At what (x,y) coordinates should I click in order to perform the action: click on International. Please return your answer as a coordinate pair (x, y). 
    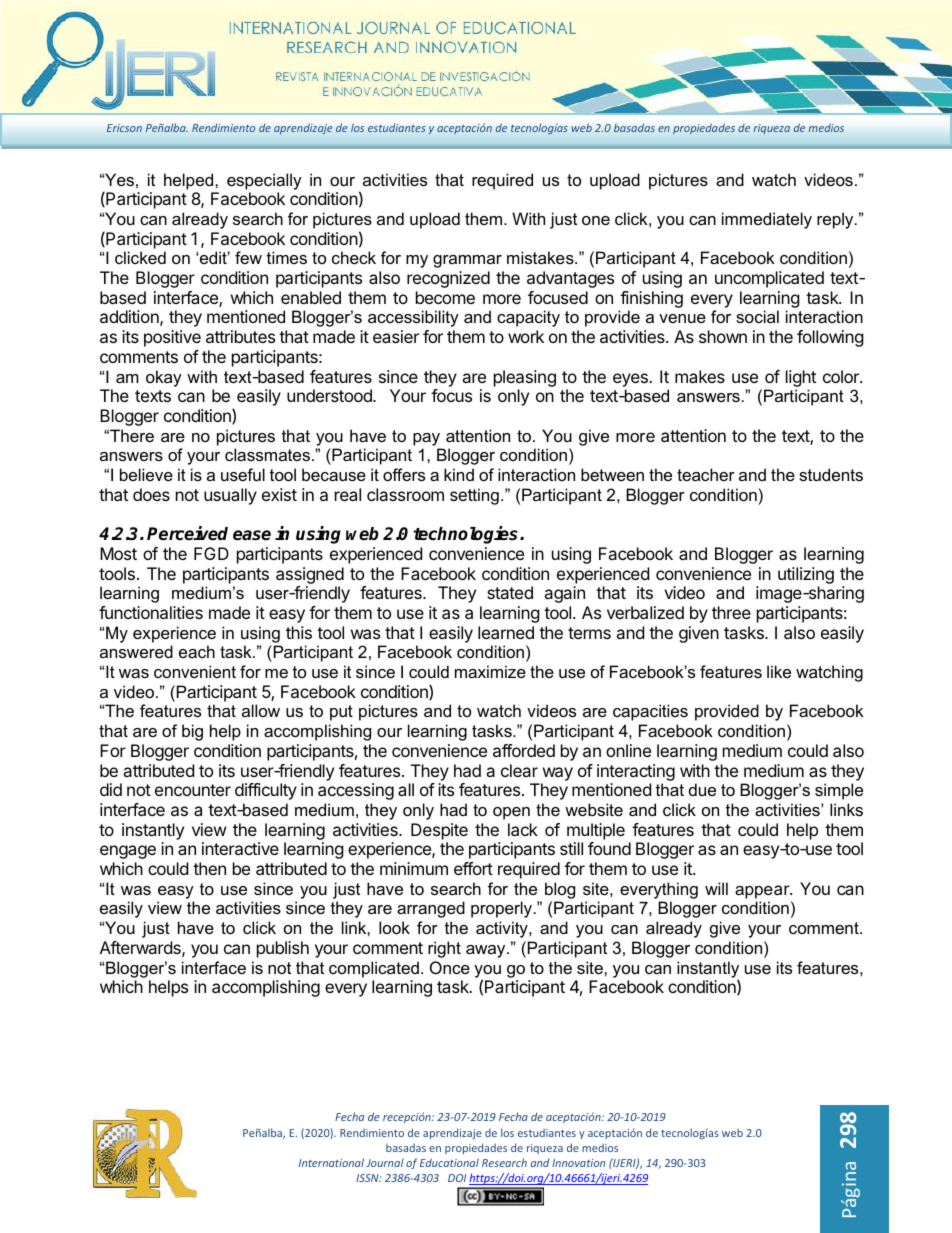
    Looking at the image, I should click on (331, 1162).
